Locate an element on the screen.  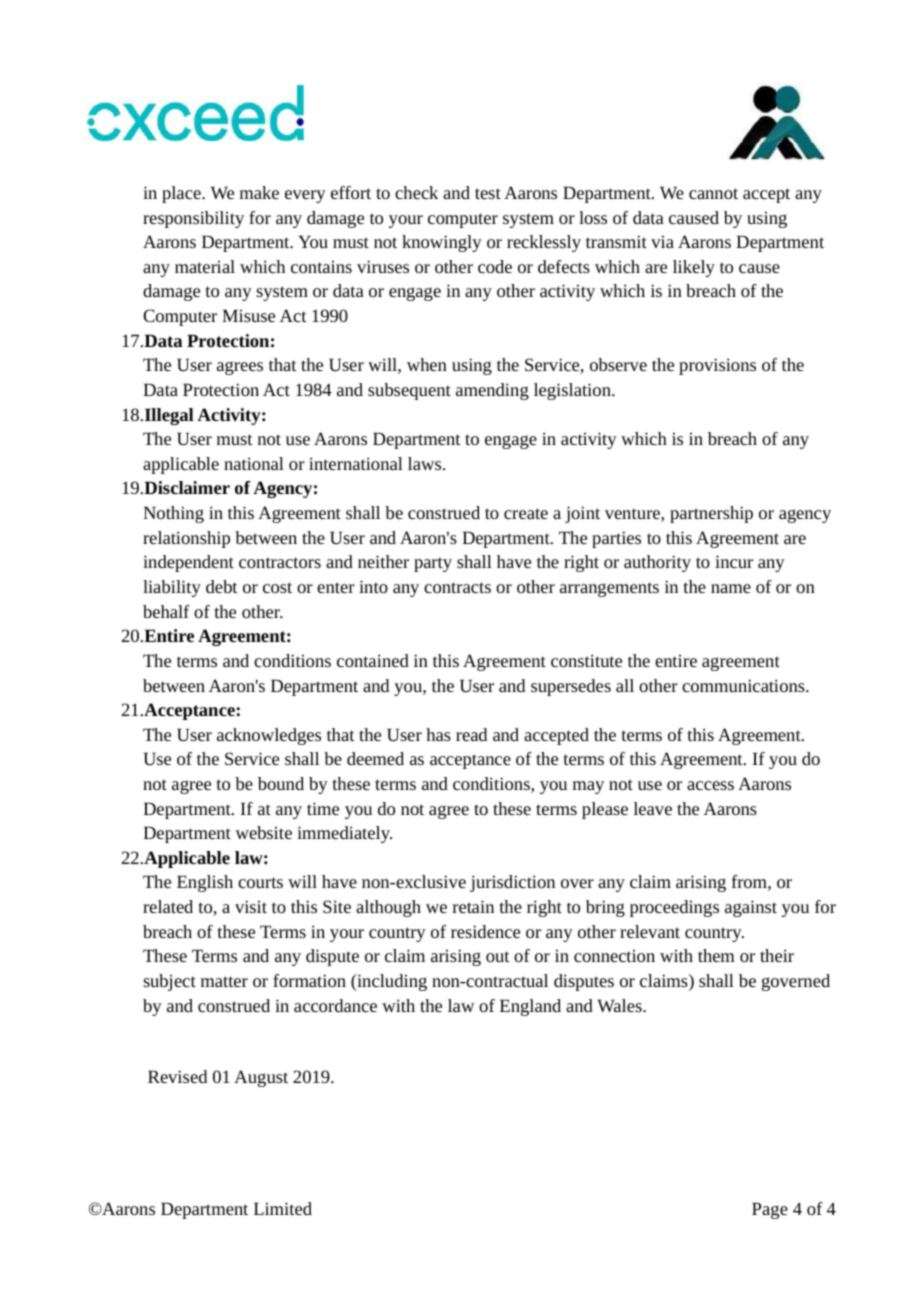
Page is located at coordinates (770, 1210).
